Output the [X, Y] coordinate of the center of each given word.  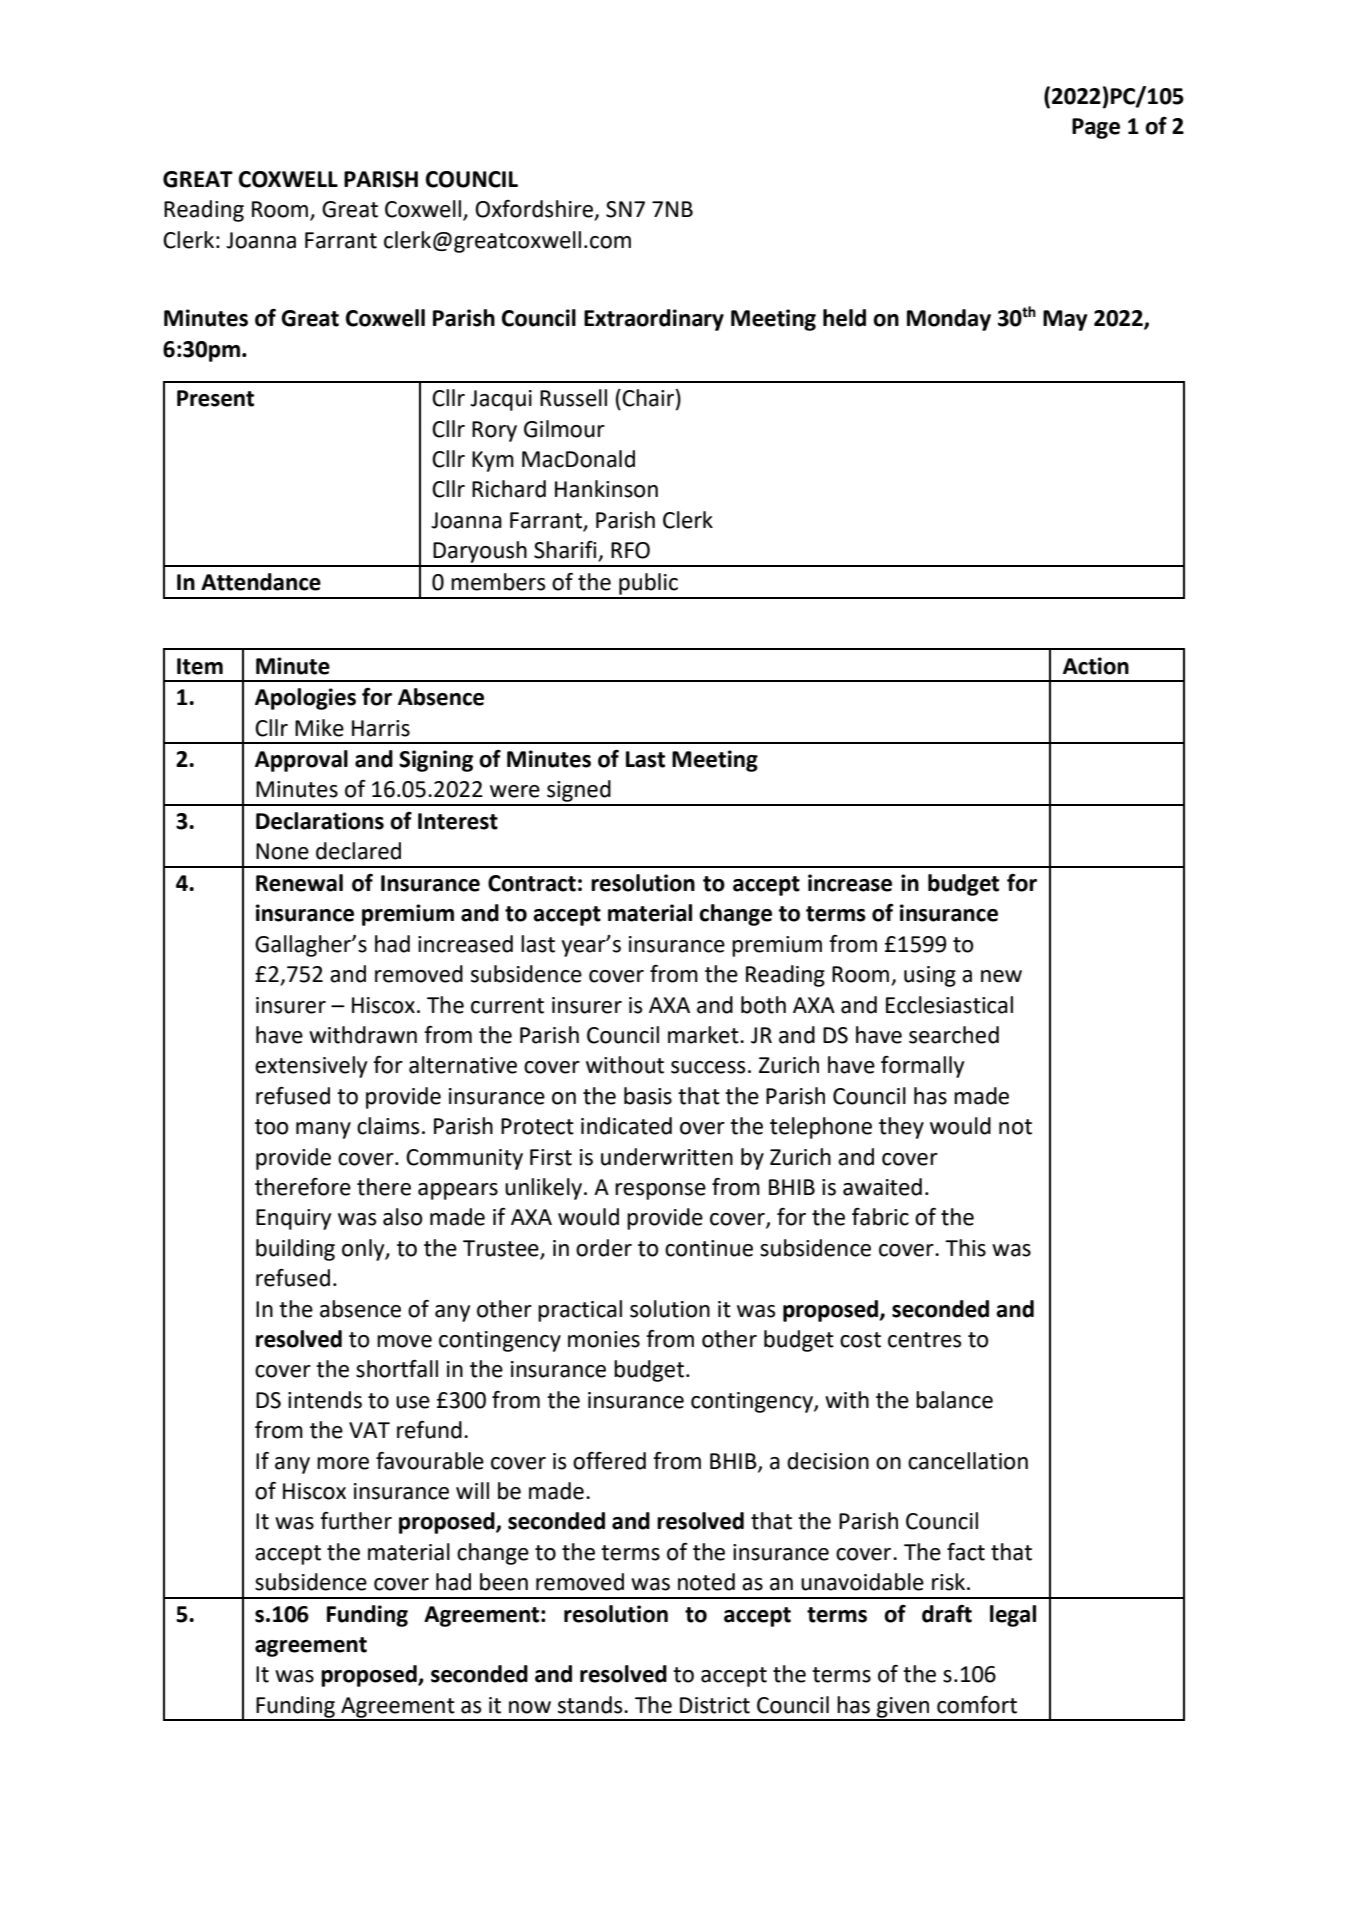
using [930, 976]
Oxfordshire [535, 210]
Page [1096, 128]
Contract [532, 883]
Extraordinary [654, 320]
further [356, 1521]
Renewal [299, 883]
